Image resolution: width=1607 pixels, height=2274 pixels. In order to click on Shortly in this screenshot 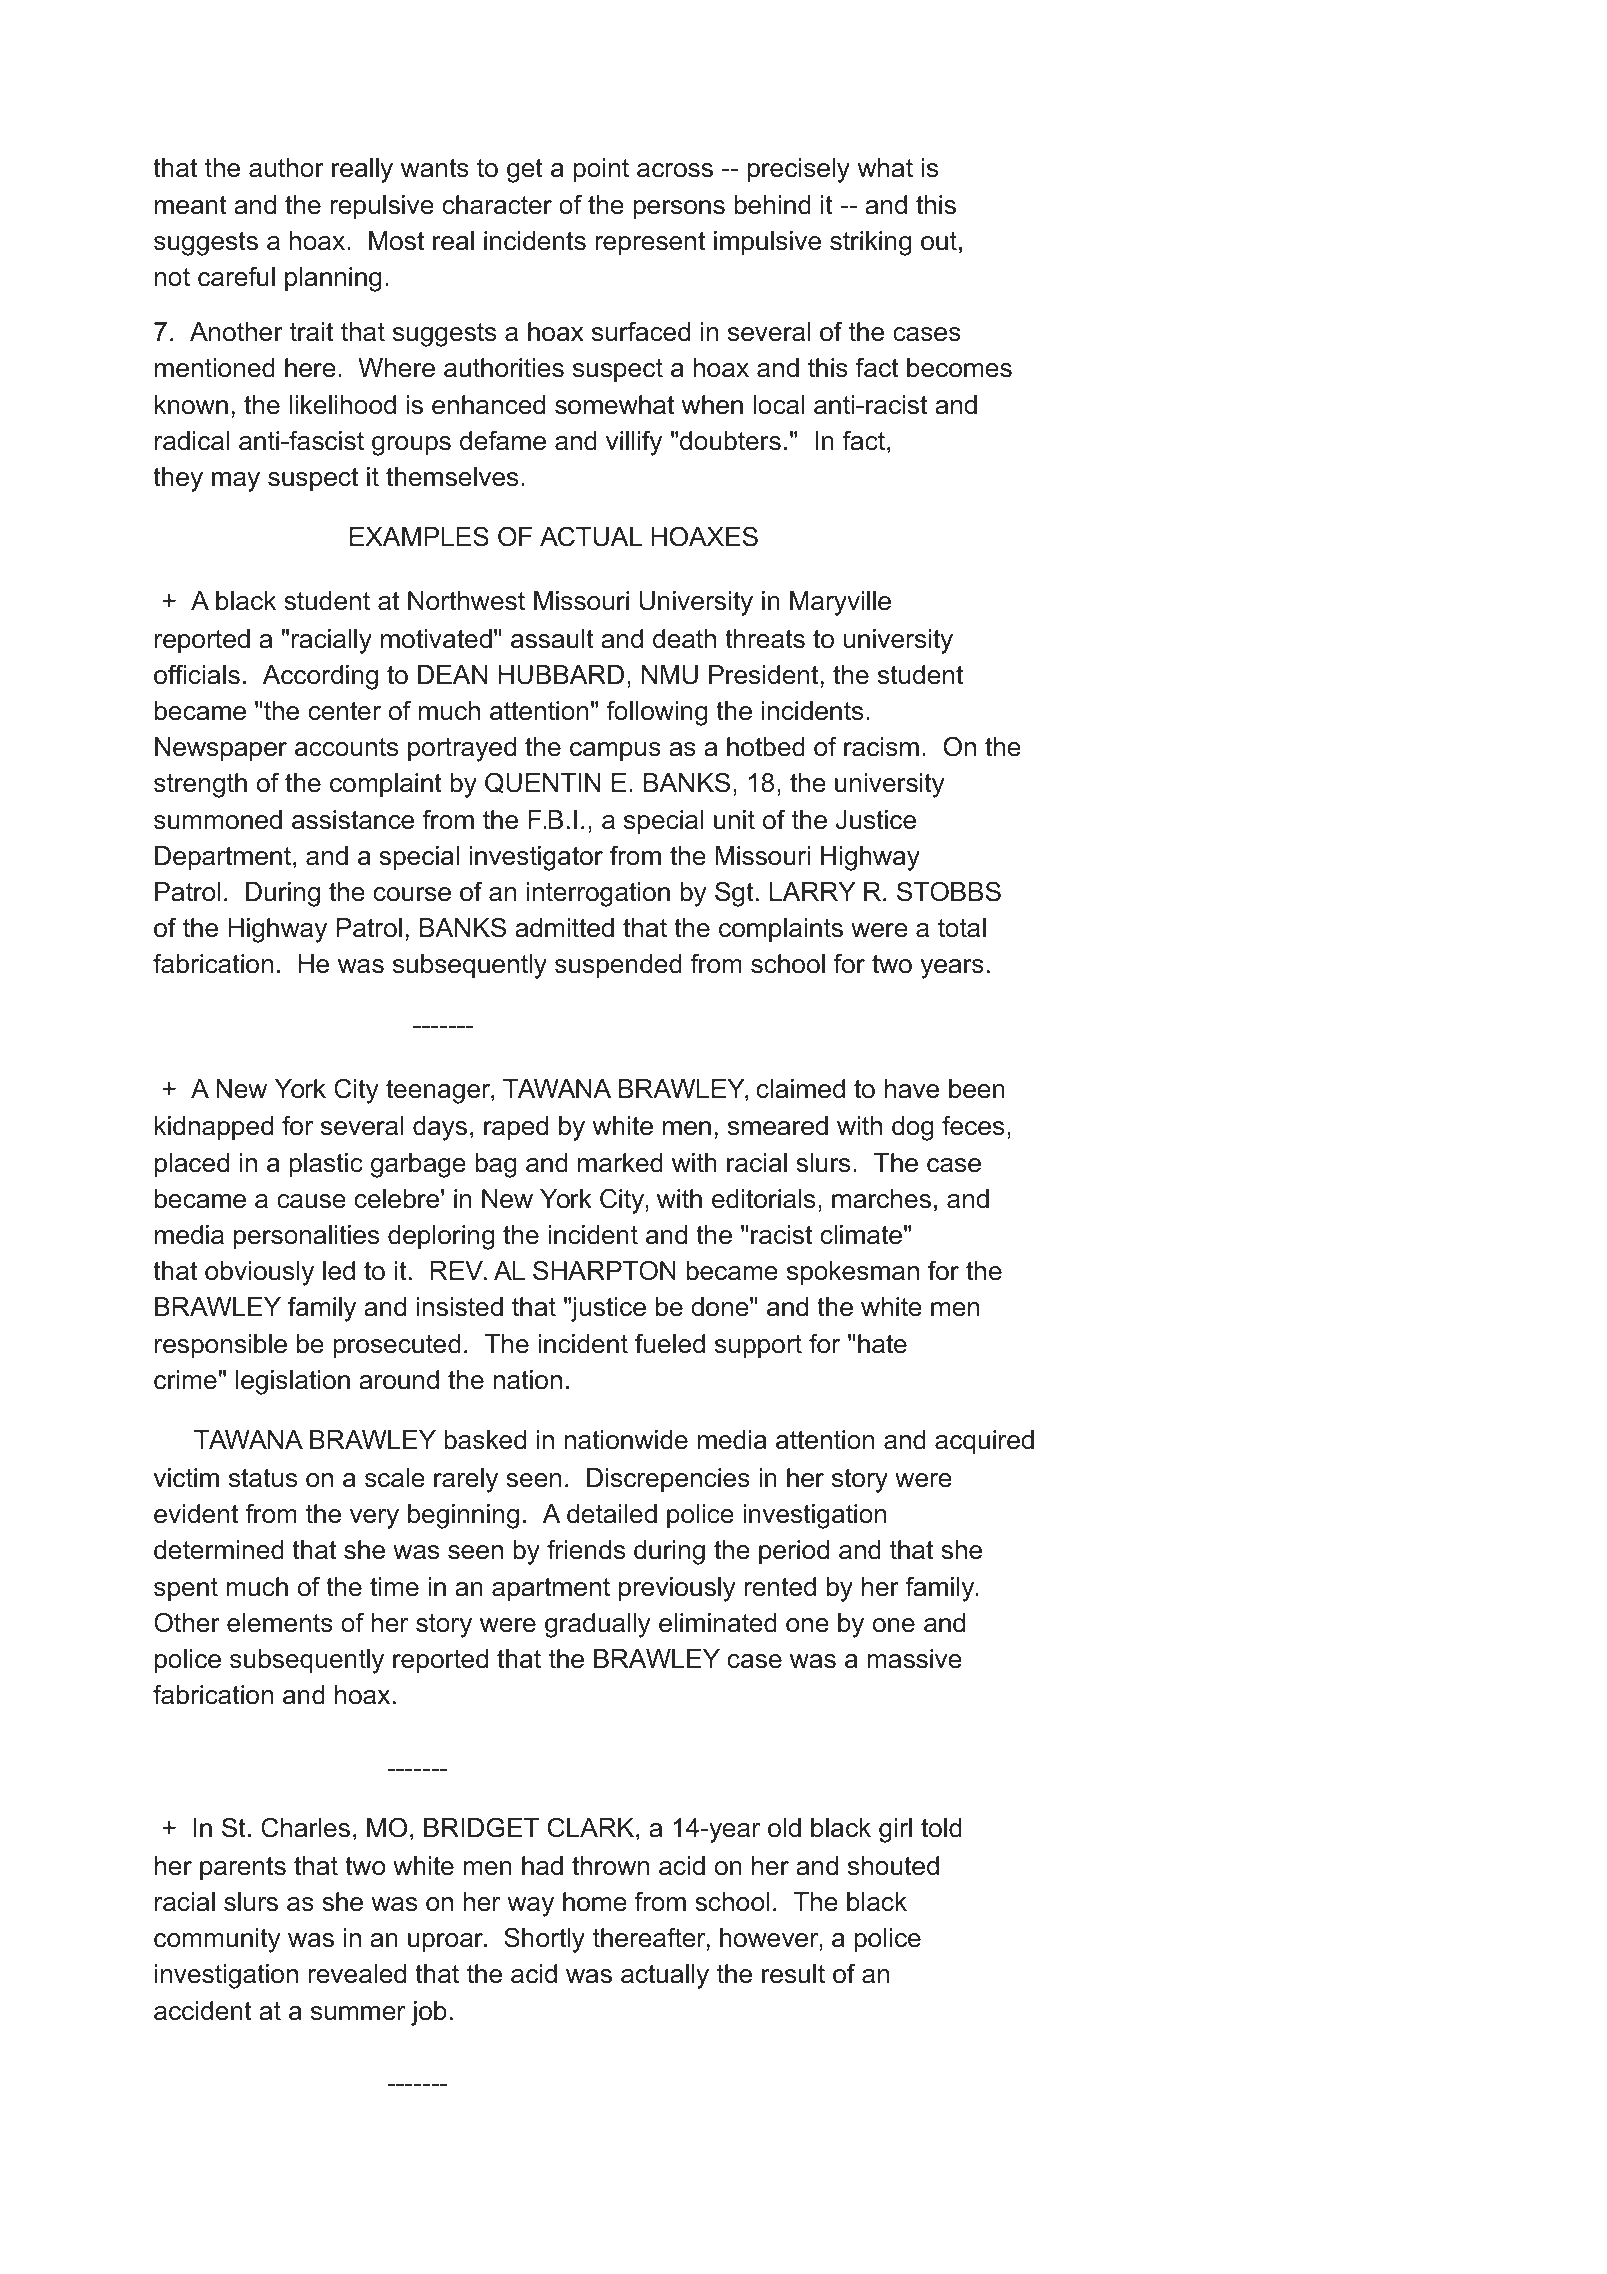, I will do `click(544, 1940)`.
